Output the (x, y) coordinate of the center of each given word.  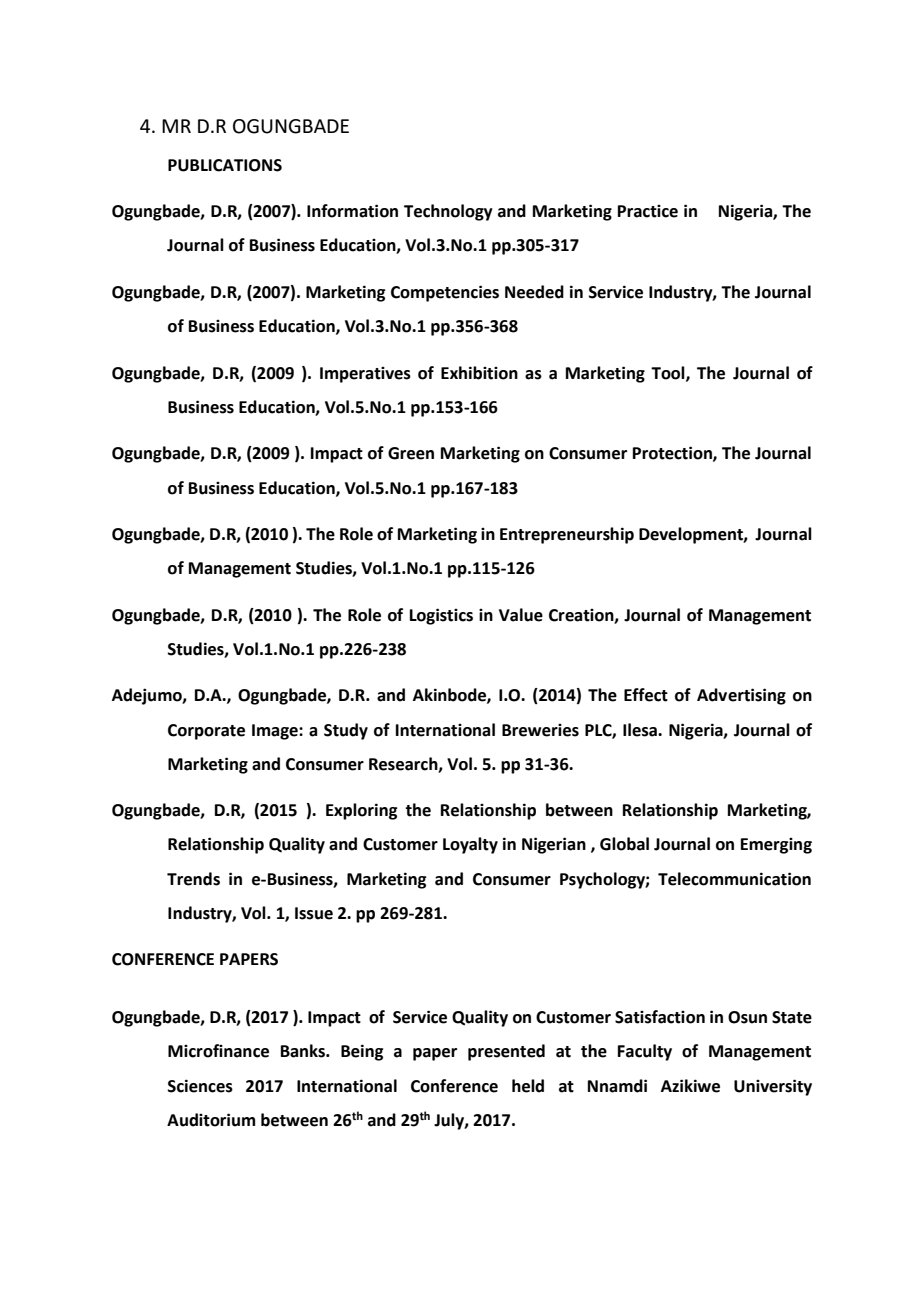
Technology (448, 212)
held (528, 1086)
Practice (648, 211)
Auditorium (211, 1120)
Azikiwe (690, 1086)
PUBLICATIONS (225, 165)
